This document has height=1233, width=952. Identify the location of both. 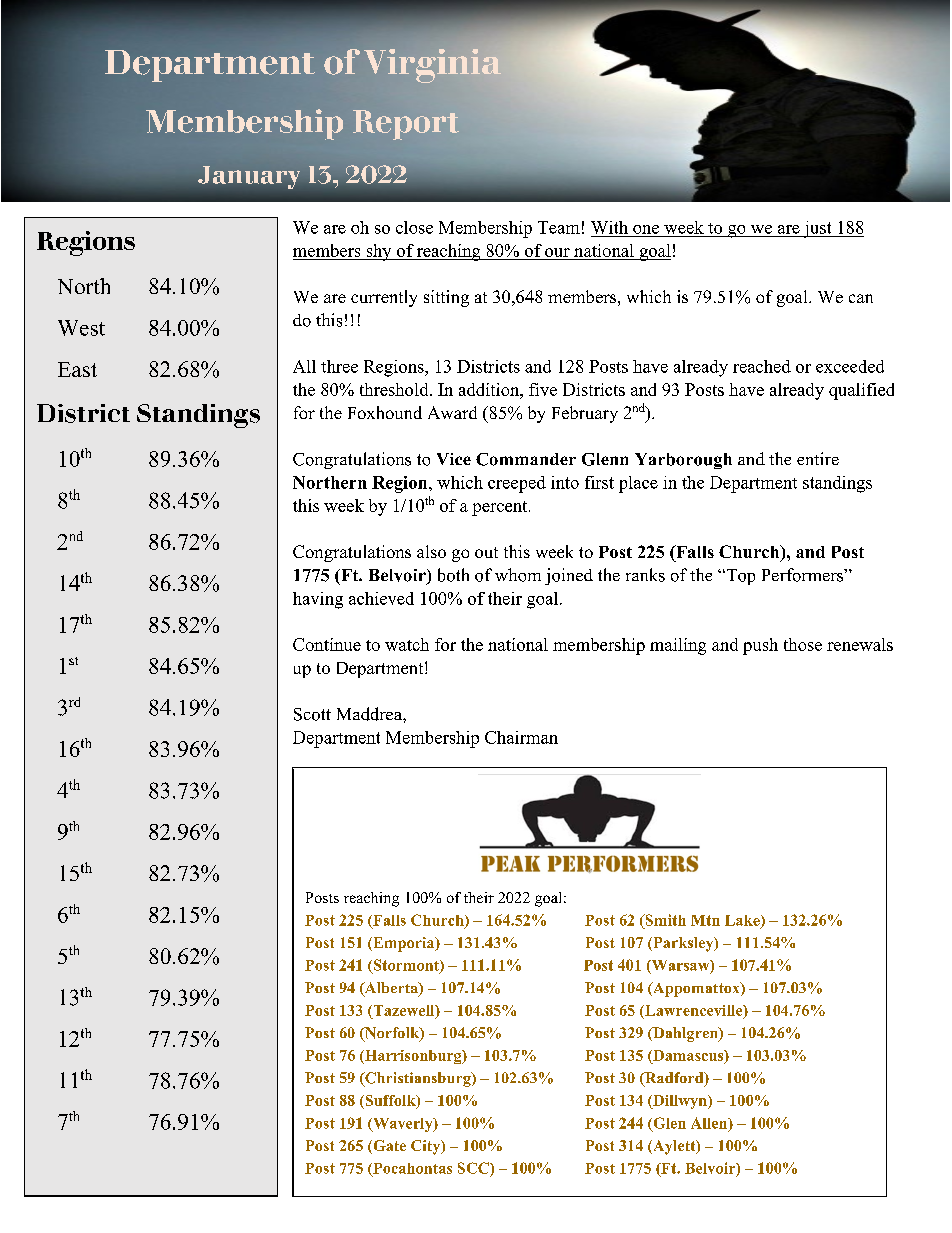
(453, 575).
